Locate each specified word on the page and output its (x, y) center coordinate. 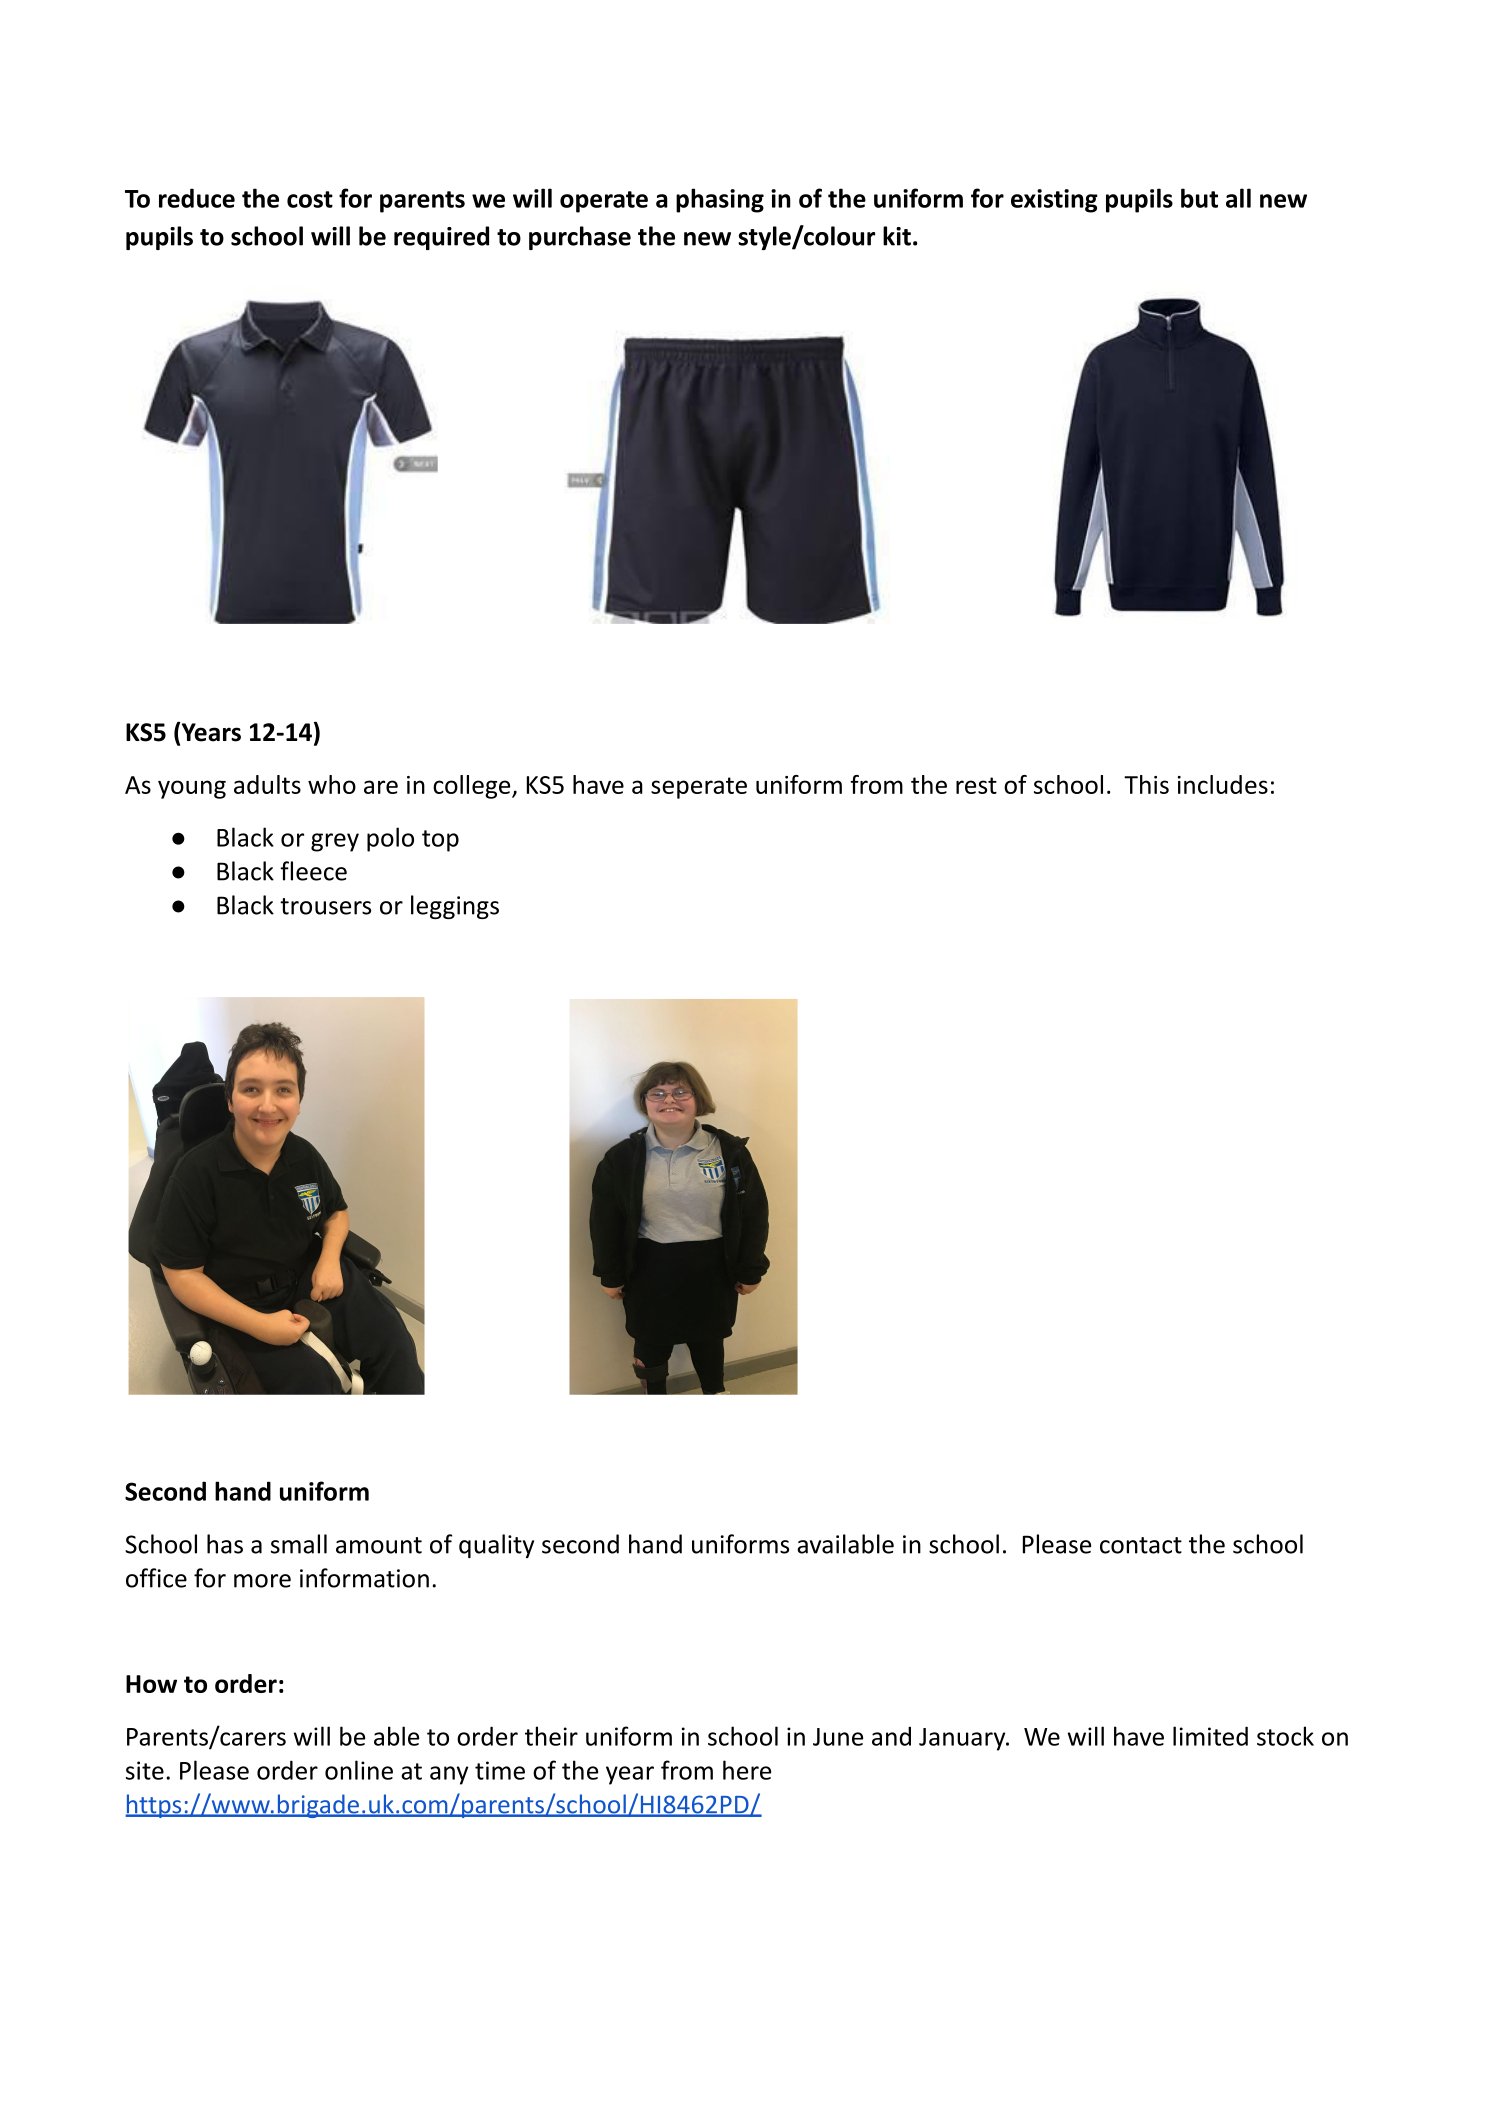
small (299, 1544)
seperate (699, 788)
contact (1141, 1545)
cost (310, 199)
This (1146, 784)
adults (267, 784)
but (1199, 198)
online (359, 1770)
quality (496, 1546)
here (747, 1770)
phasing (720, 200)
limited (1210, 1736)
